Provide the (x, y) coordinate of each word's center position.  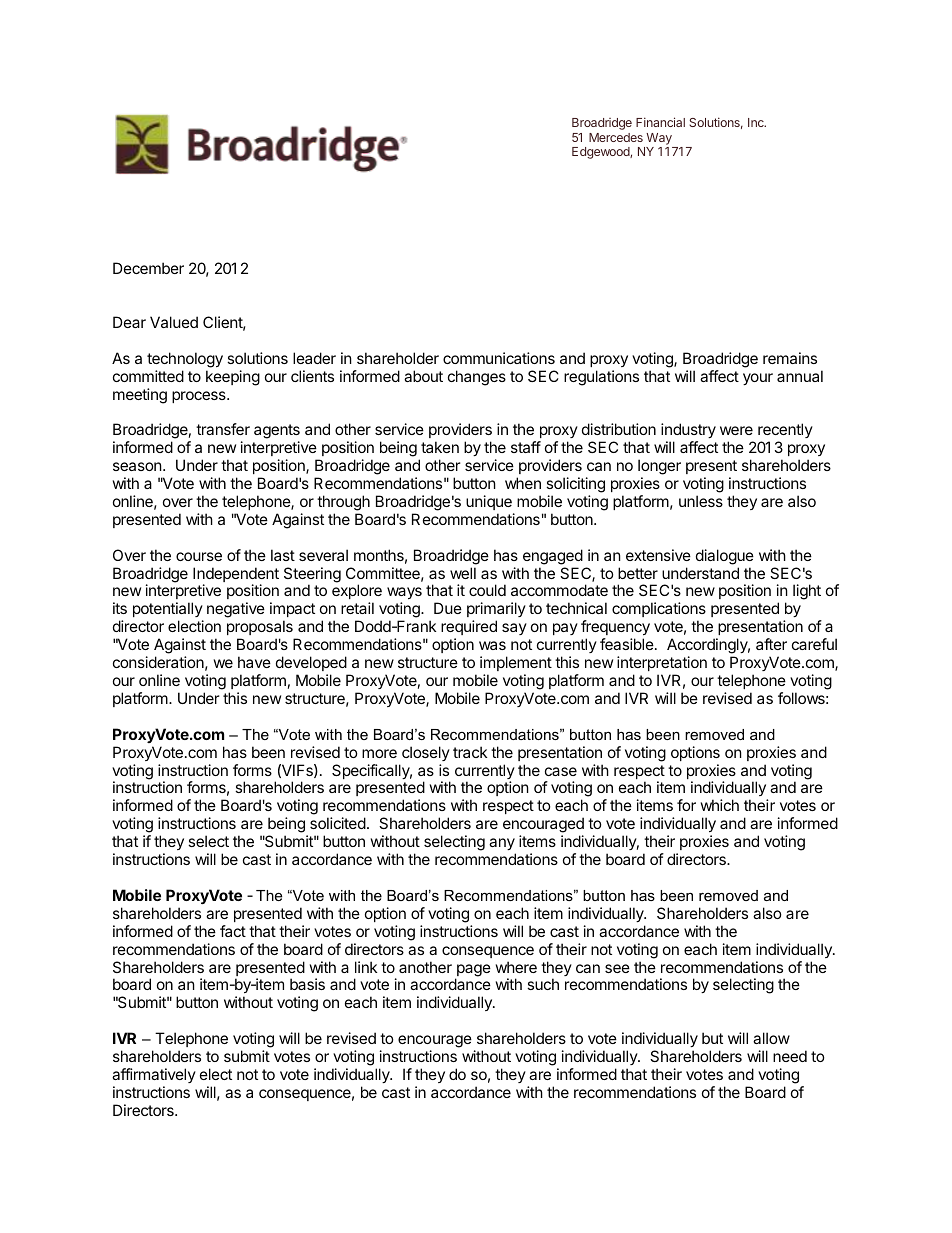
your (758, 379)
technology (185, 360)
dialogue (725, 557)
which (720, 805)
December (148, 268)
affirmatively (154, 1075)
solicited (338, 823)
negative (236, 610)
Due (448, 608)
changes (477, 378)
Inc (757, 122)
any (502, 844)
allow (771, 1038)
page (473, 971)
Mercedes (616, 137)
